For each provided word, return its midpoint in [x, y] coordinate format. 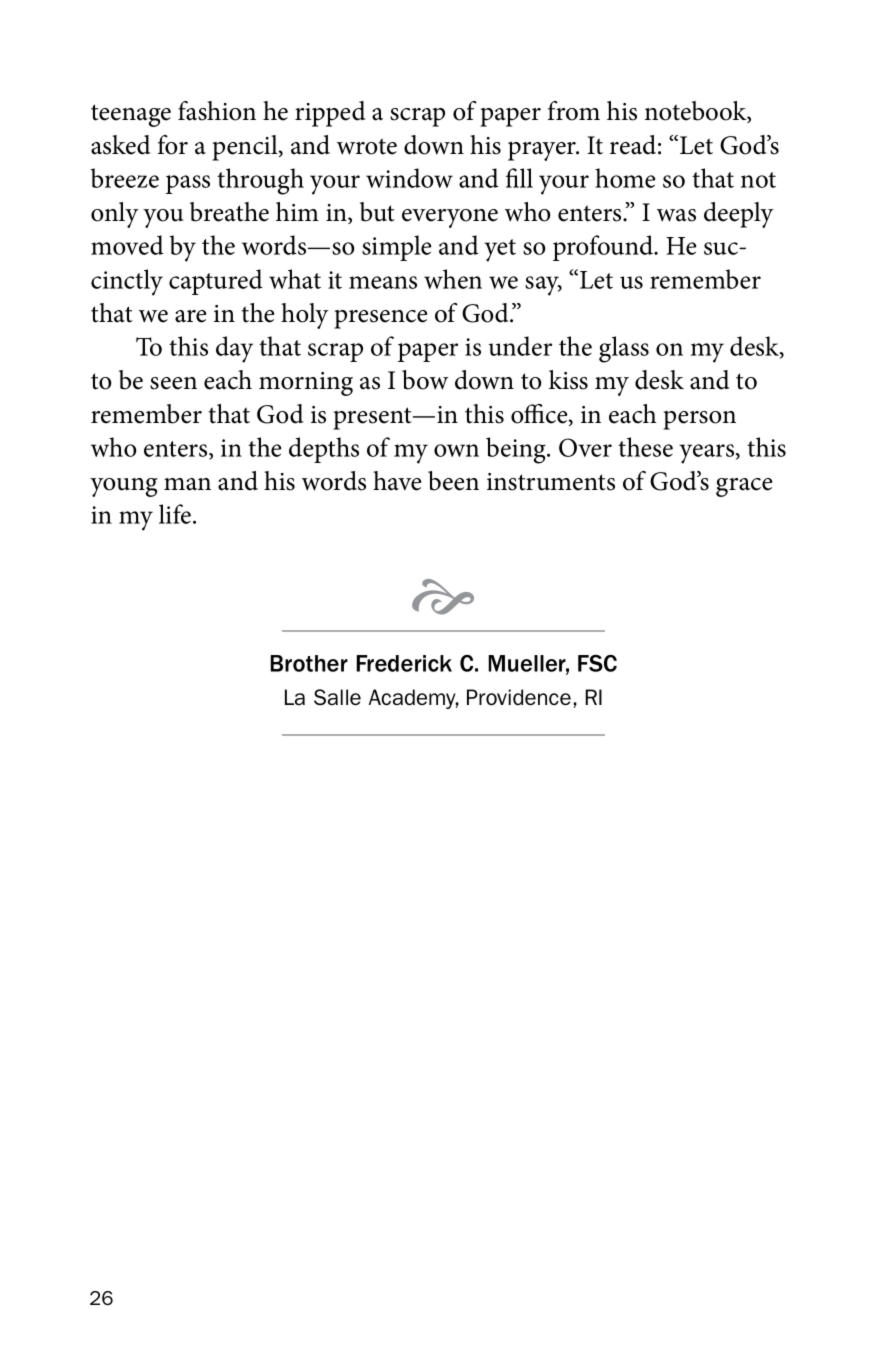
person [699, 420]
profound [604, 248]
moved [127, 245]
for [173, 145]
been [453, 481]
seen [173, 383]
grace [744, 487]
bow [425, 380]
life [175, 514]
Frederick [404, 663]
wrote [367, 146]
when [453, 279]
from [574, 111]
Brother [309, 663]
